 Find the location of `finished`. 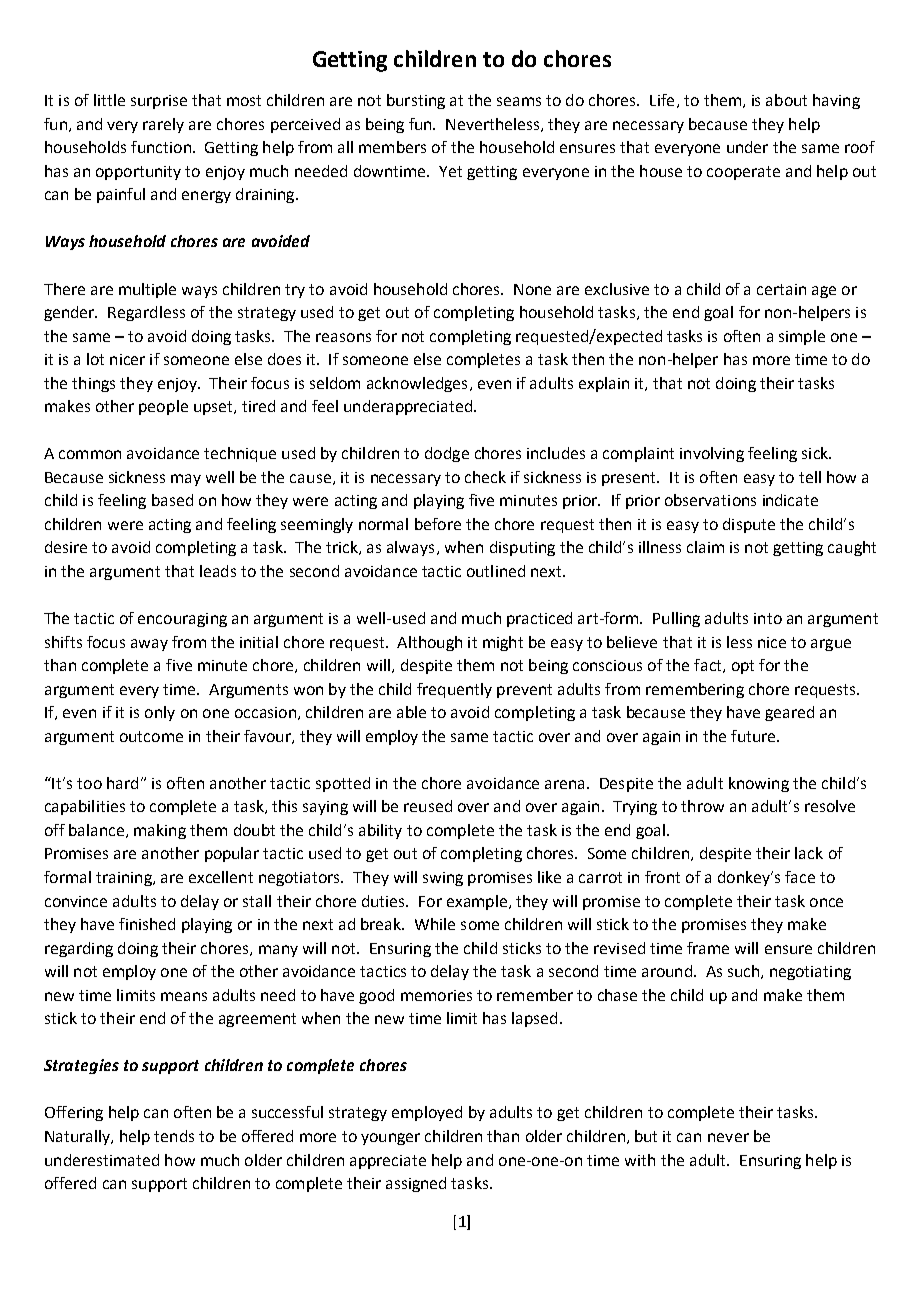

finished is located at coordinates (147, 924).
